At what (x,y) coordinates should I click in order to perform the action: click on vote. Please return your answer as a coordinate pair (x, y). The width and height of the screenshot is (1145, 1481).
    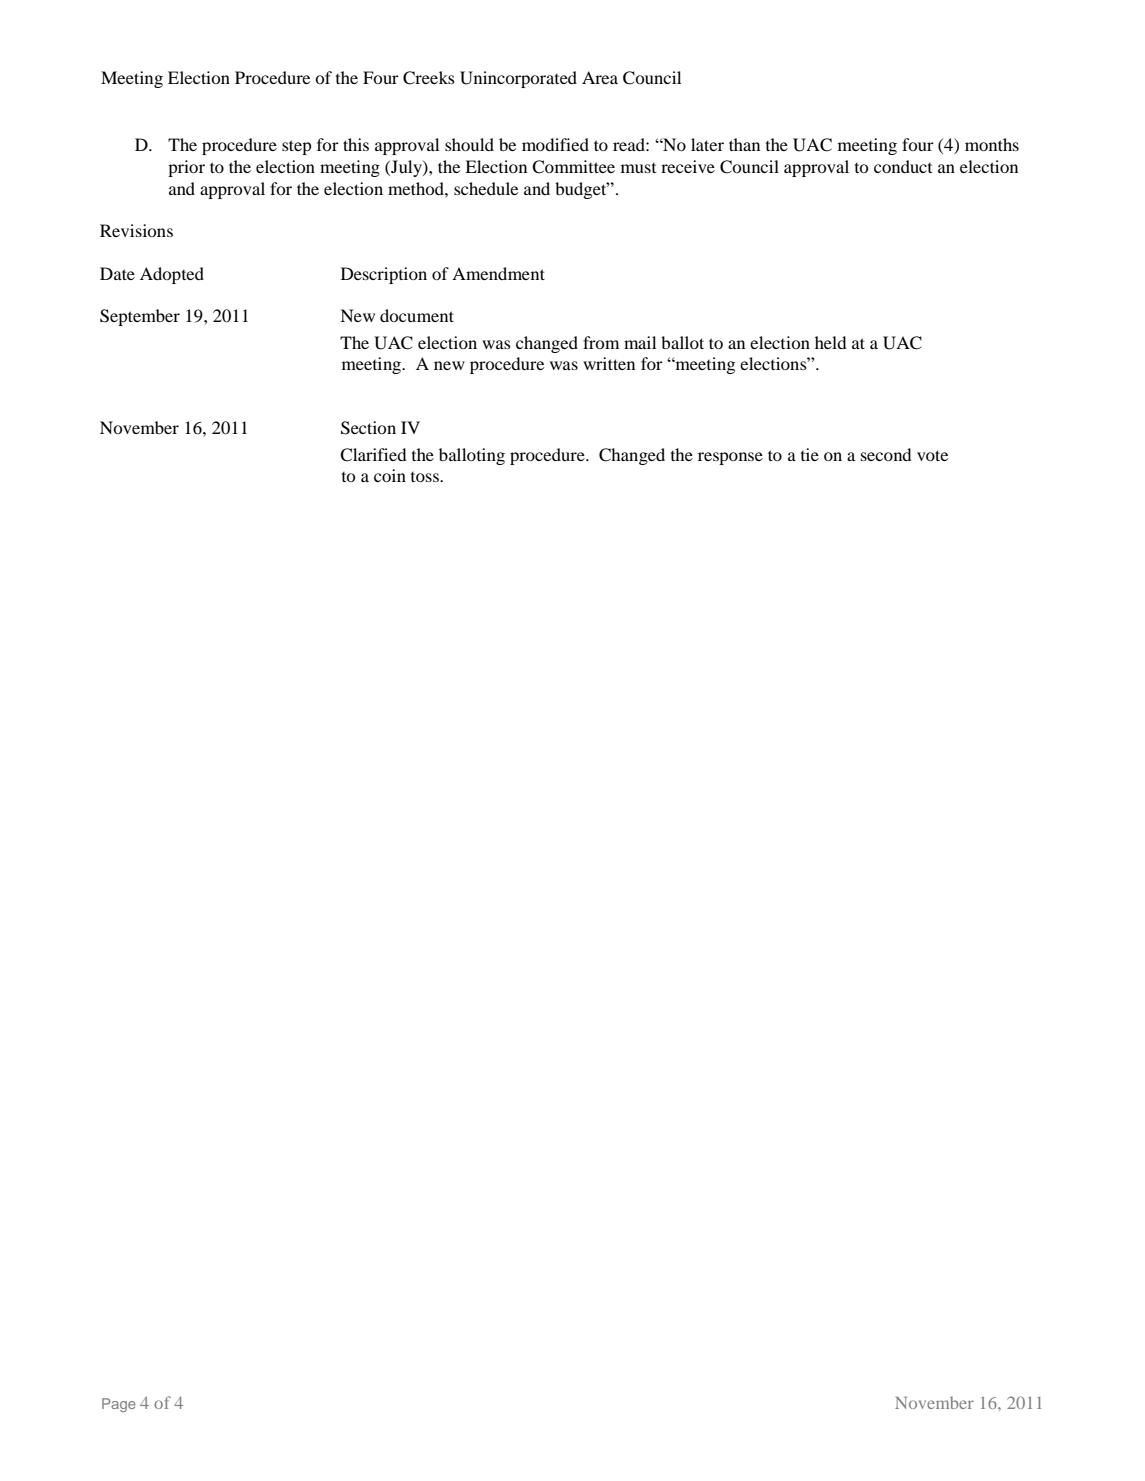
    Looking at the image, I should click on (932, 455).
